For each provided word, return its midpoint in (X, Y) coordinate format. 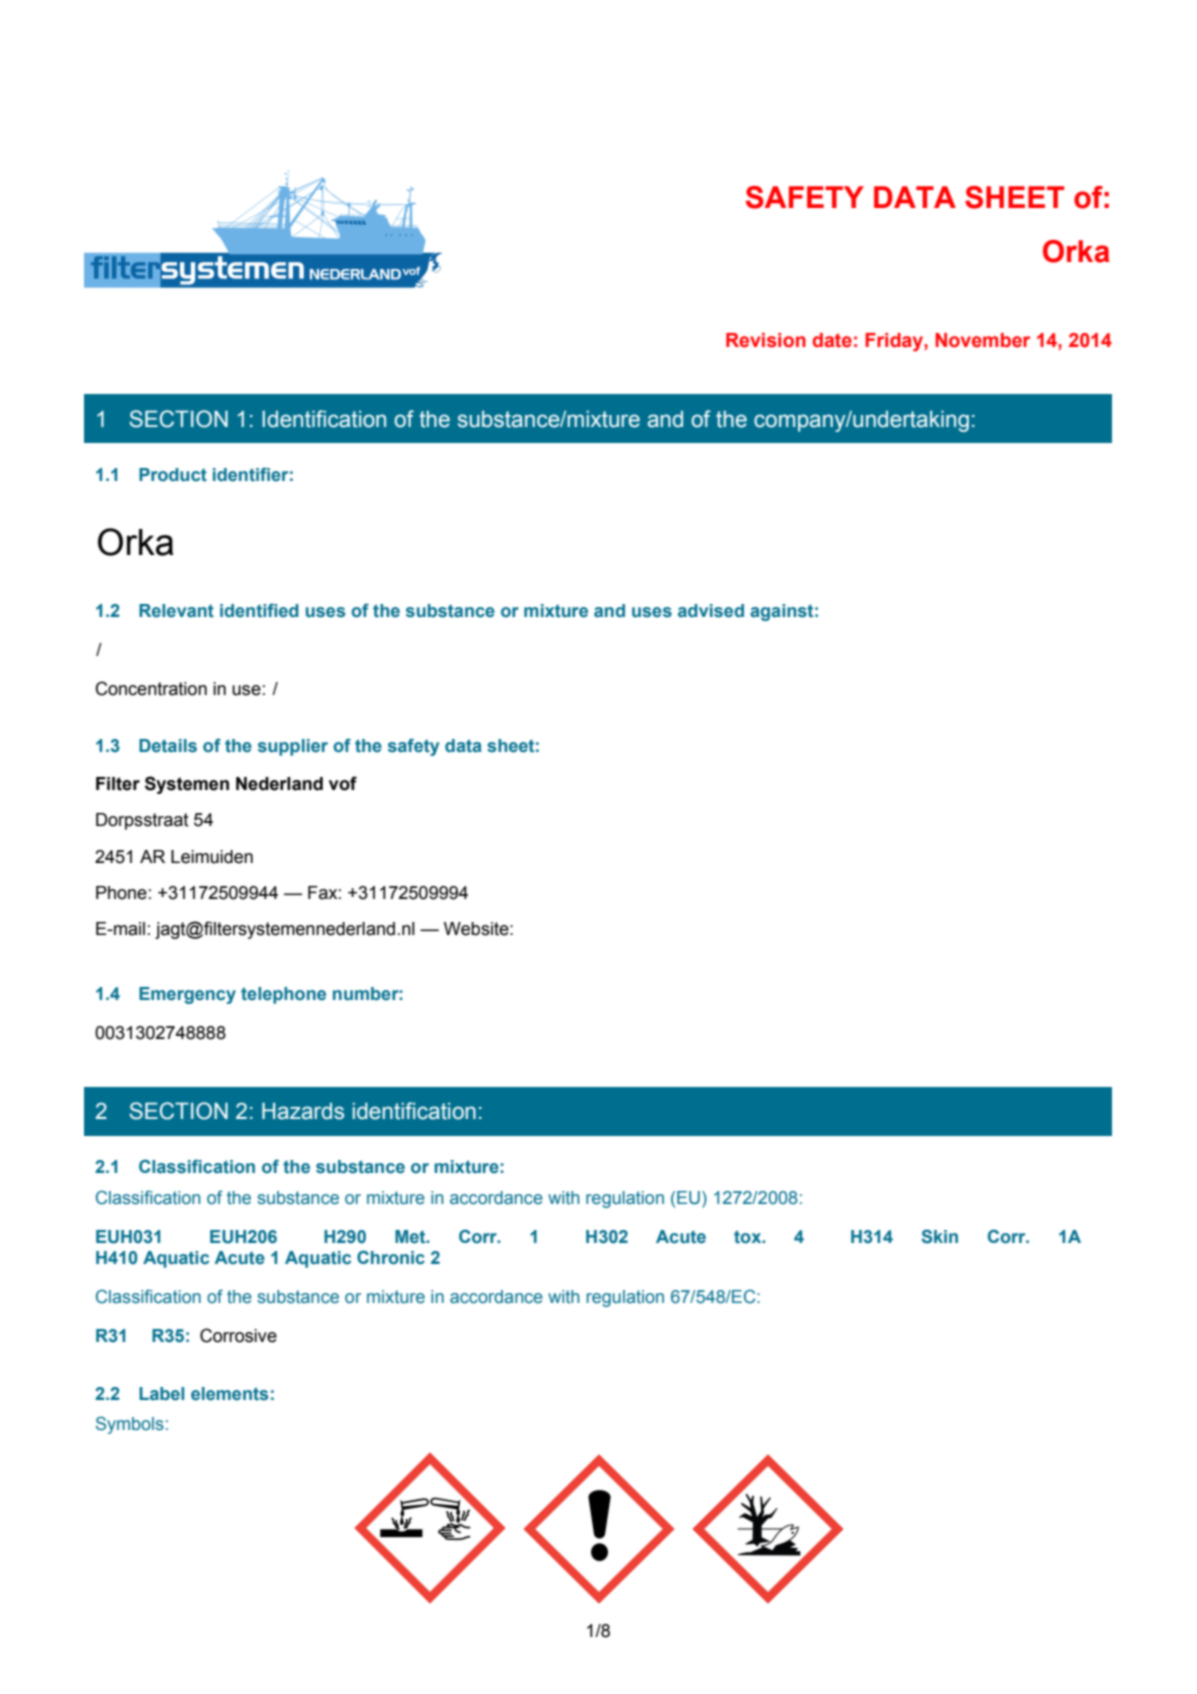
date (832, 340)
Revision (766, 340)
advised (711, 611)
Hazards (303, 1111)
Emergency (187, 995)
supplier (293, 747)
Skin (939, 1236)
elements (229, 1394)
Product (173, 475)
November (982, 340)
